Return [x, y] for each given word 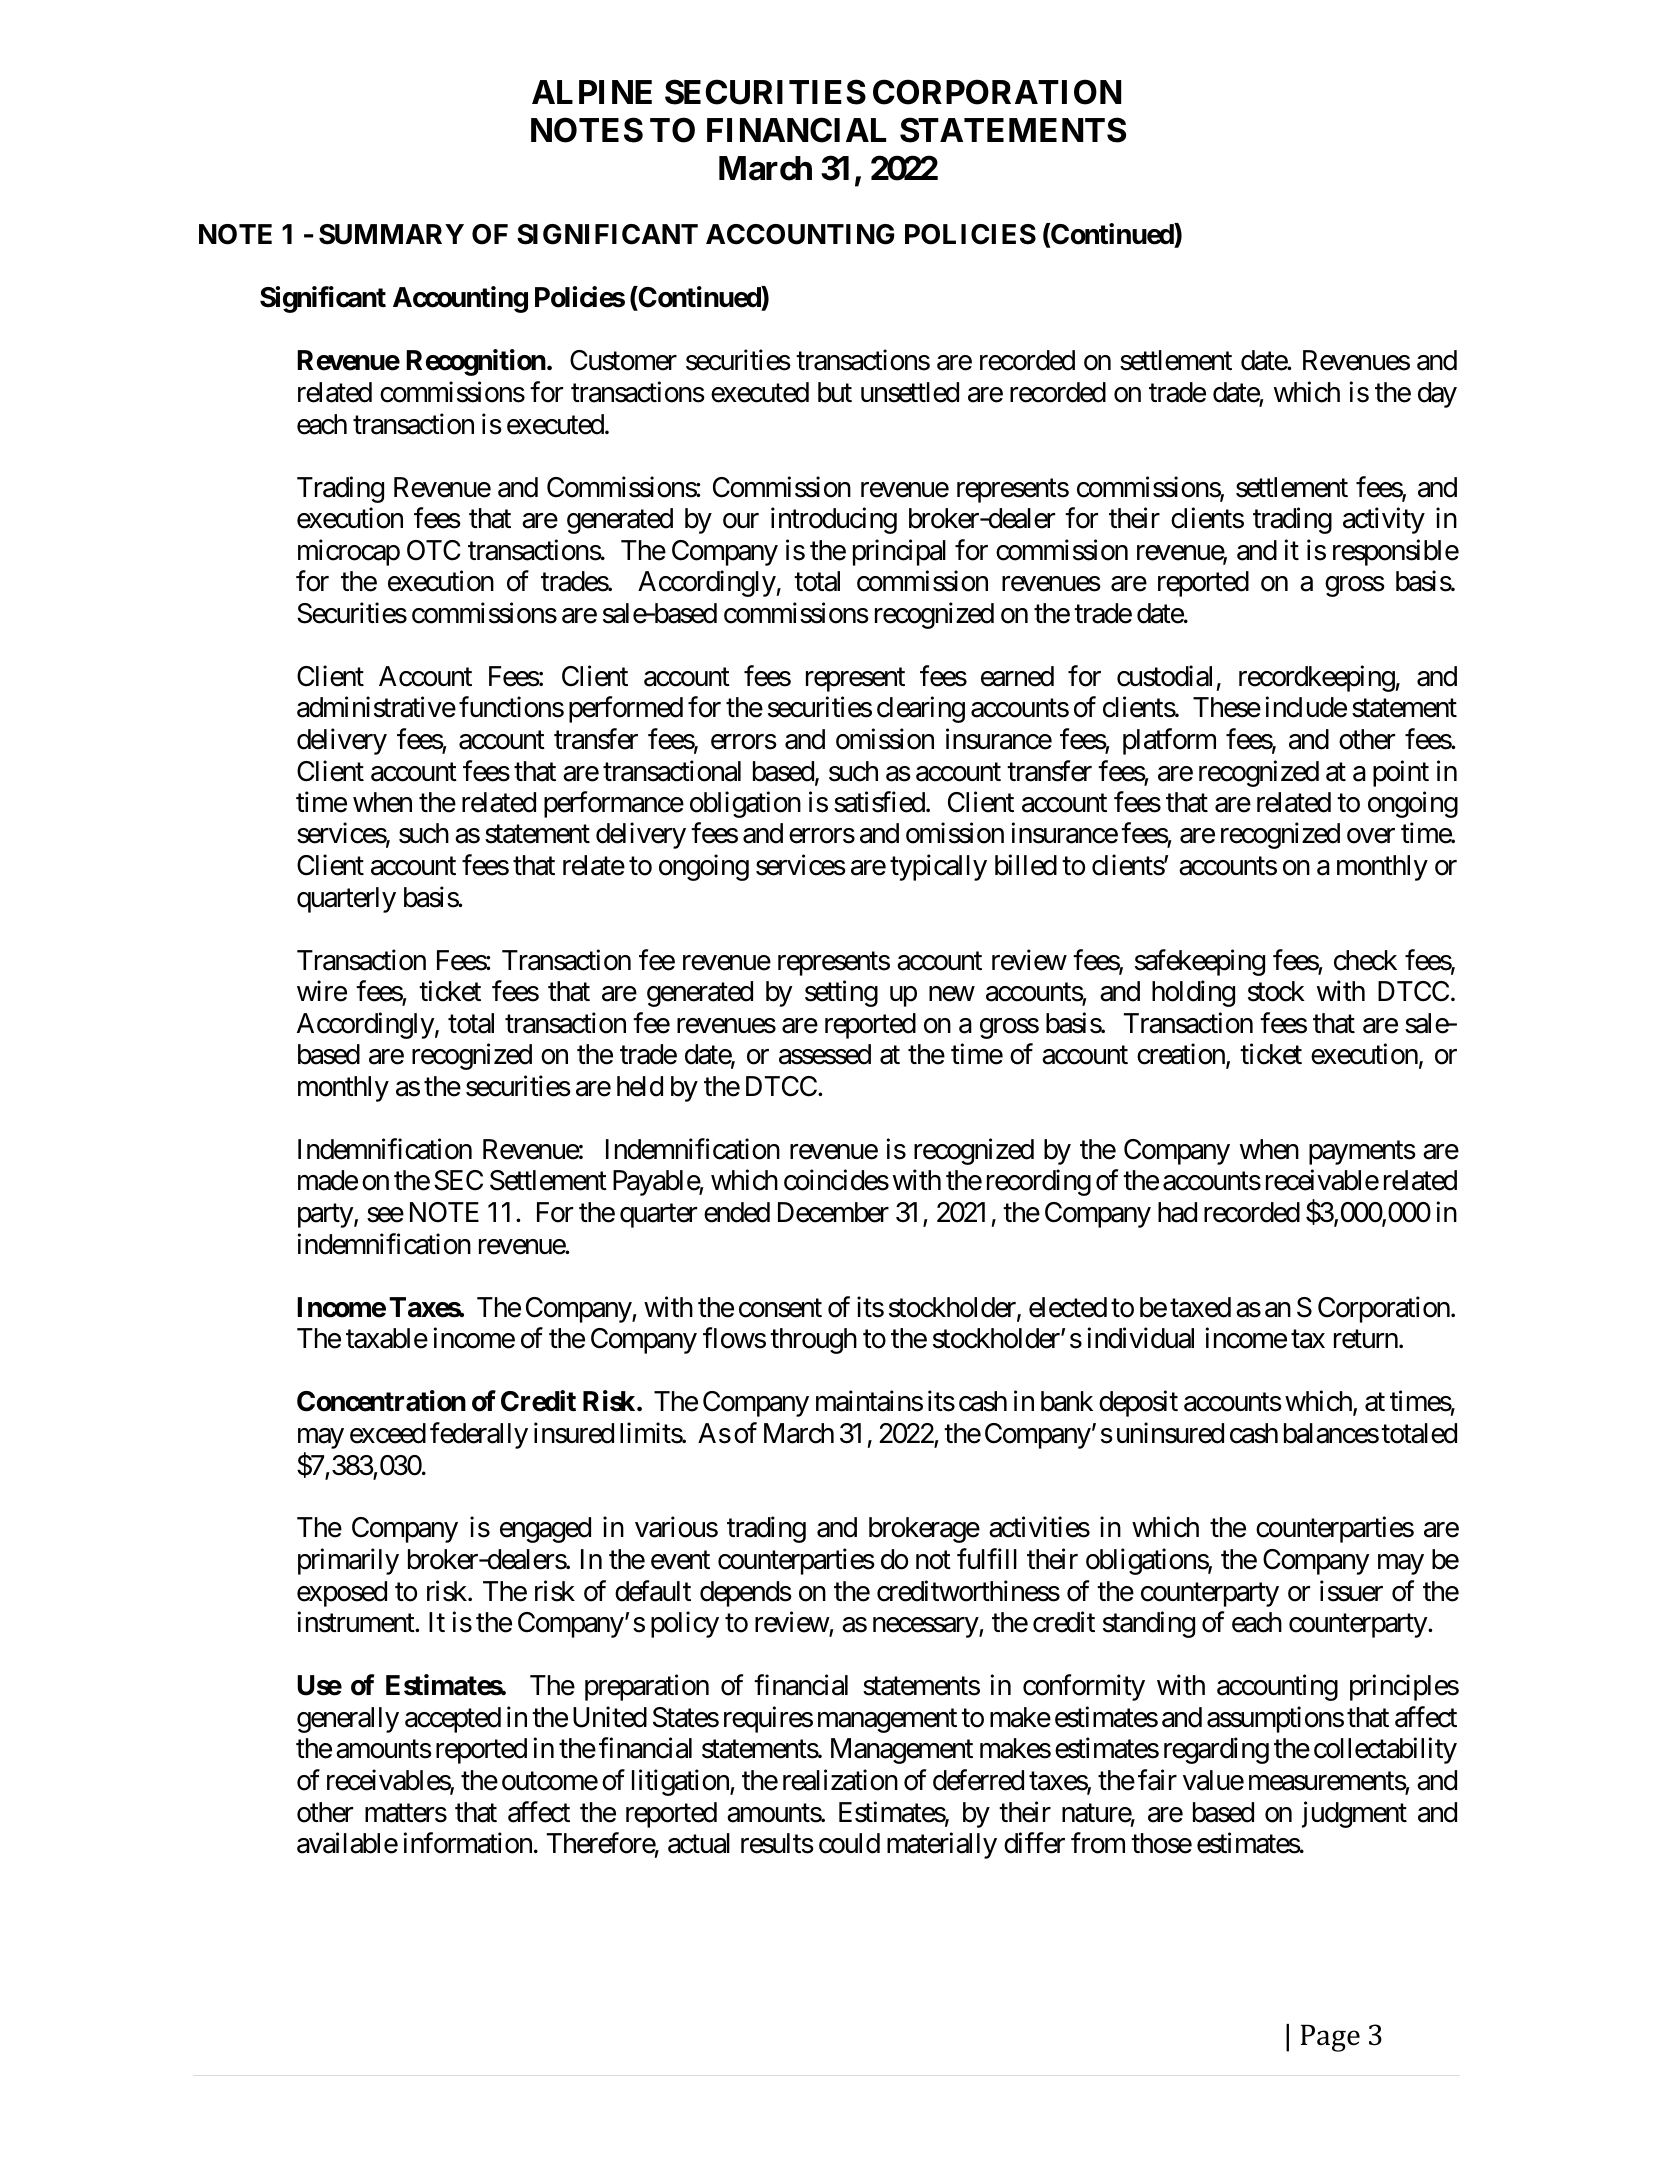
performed [626, 710]
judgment [1354, 1814]
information [468, 1843]
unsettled [910, 392]
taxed [1200, 1307]
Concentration [381, 1401]
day [1437, 395]
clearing [921, 710]
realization [840, 1780]
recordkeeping [1317, 678]
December [833, 1212]
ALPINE [592, 92]
